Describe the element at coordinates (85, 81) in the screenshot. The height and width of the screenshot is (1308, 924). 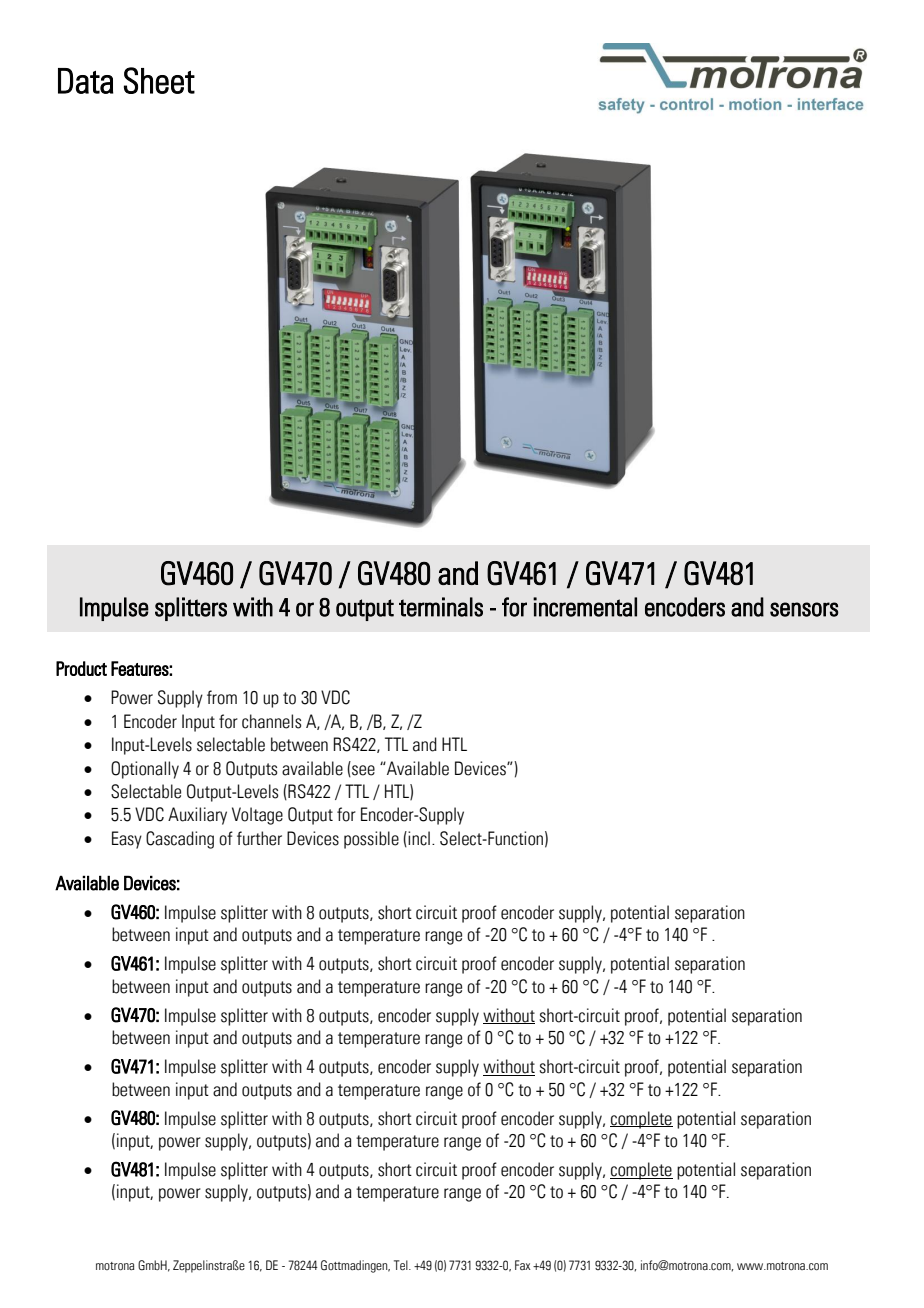
I see `Data` at that location.
